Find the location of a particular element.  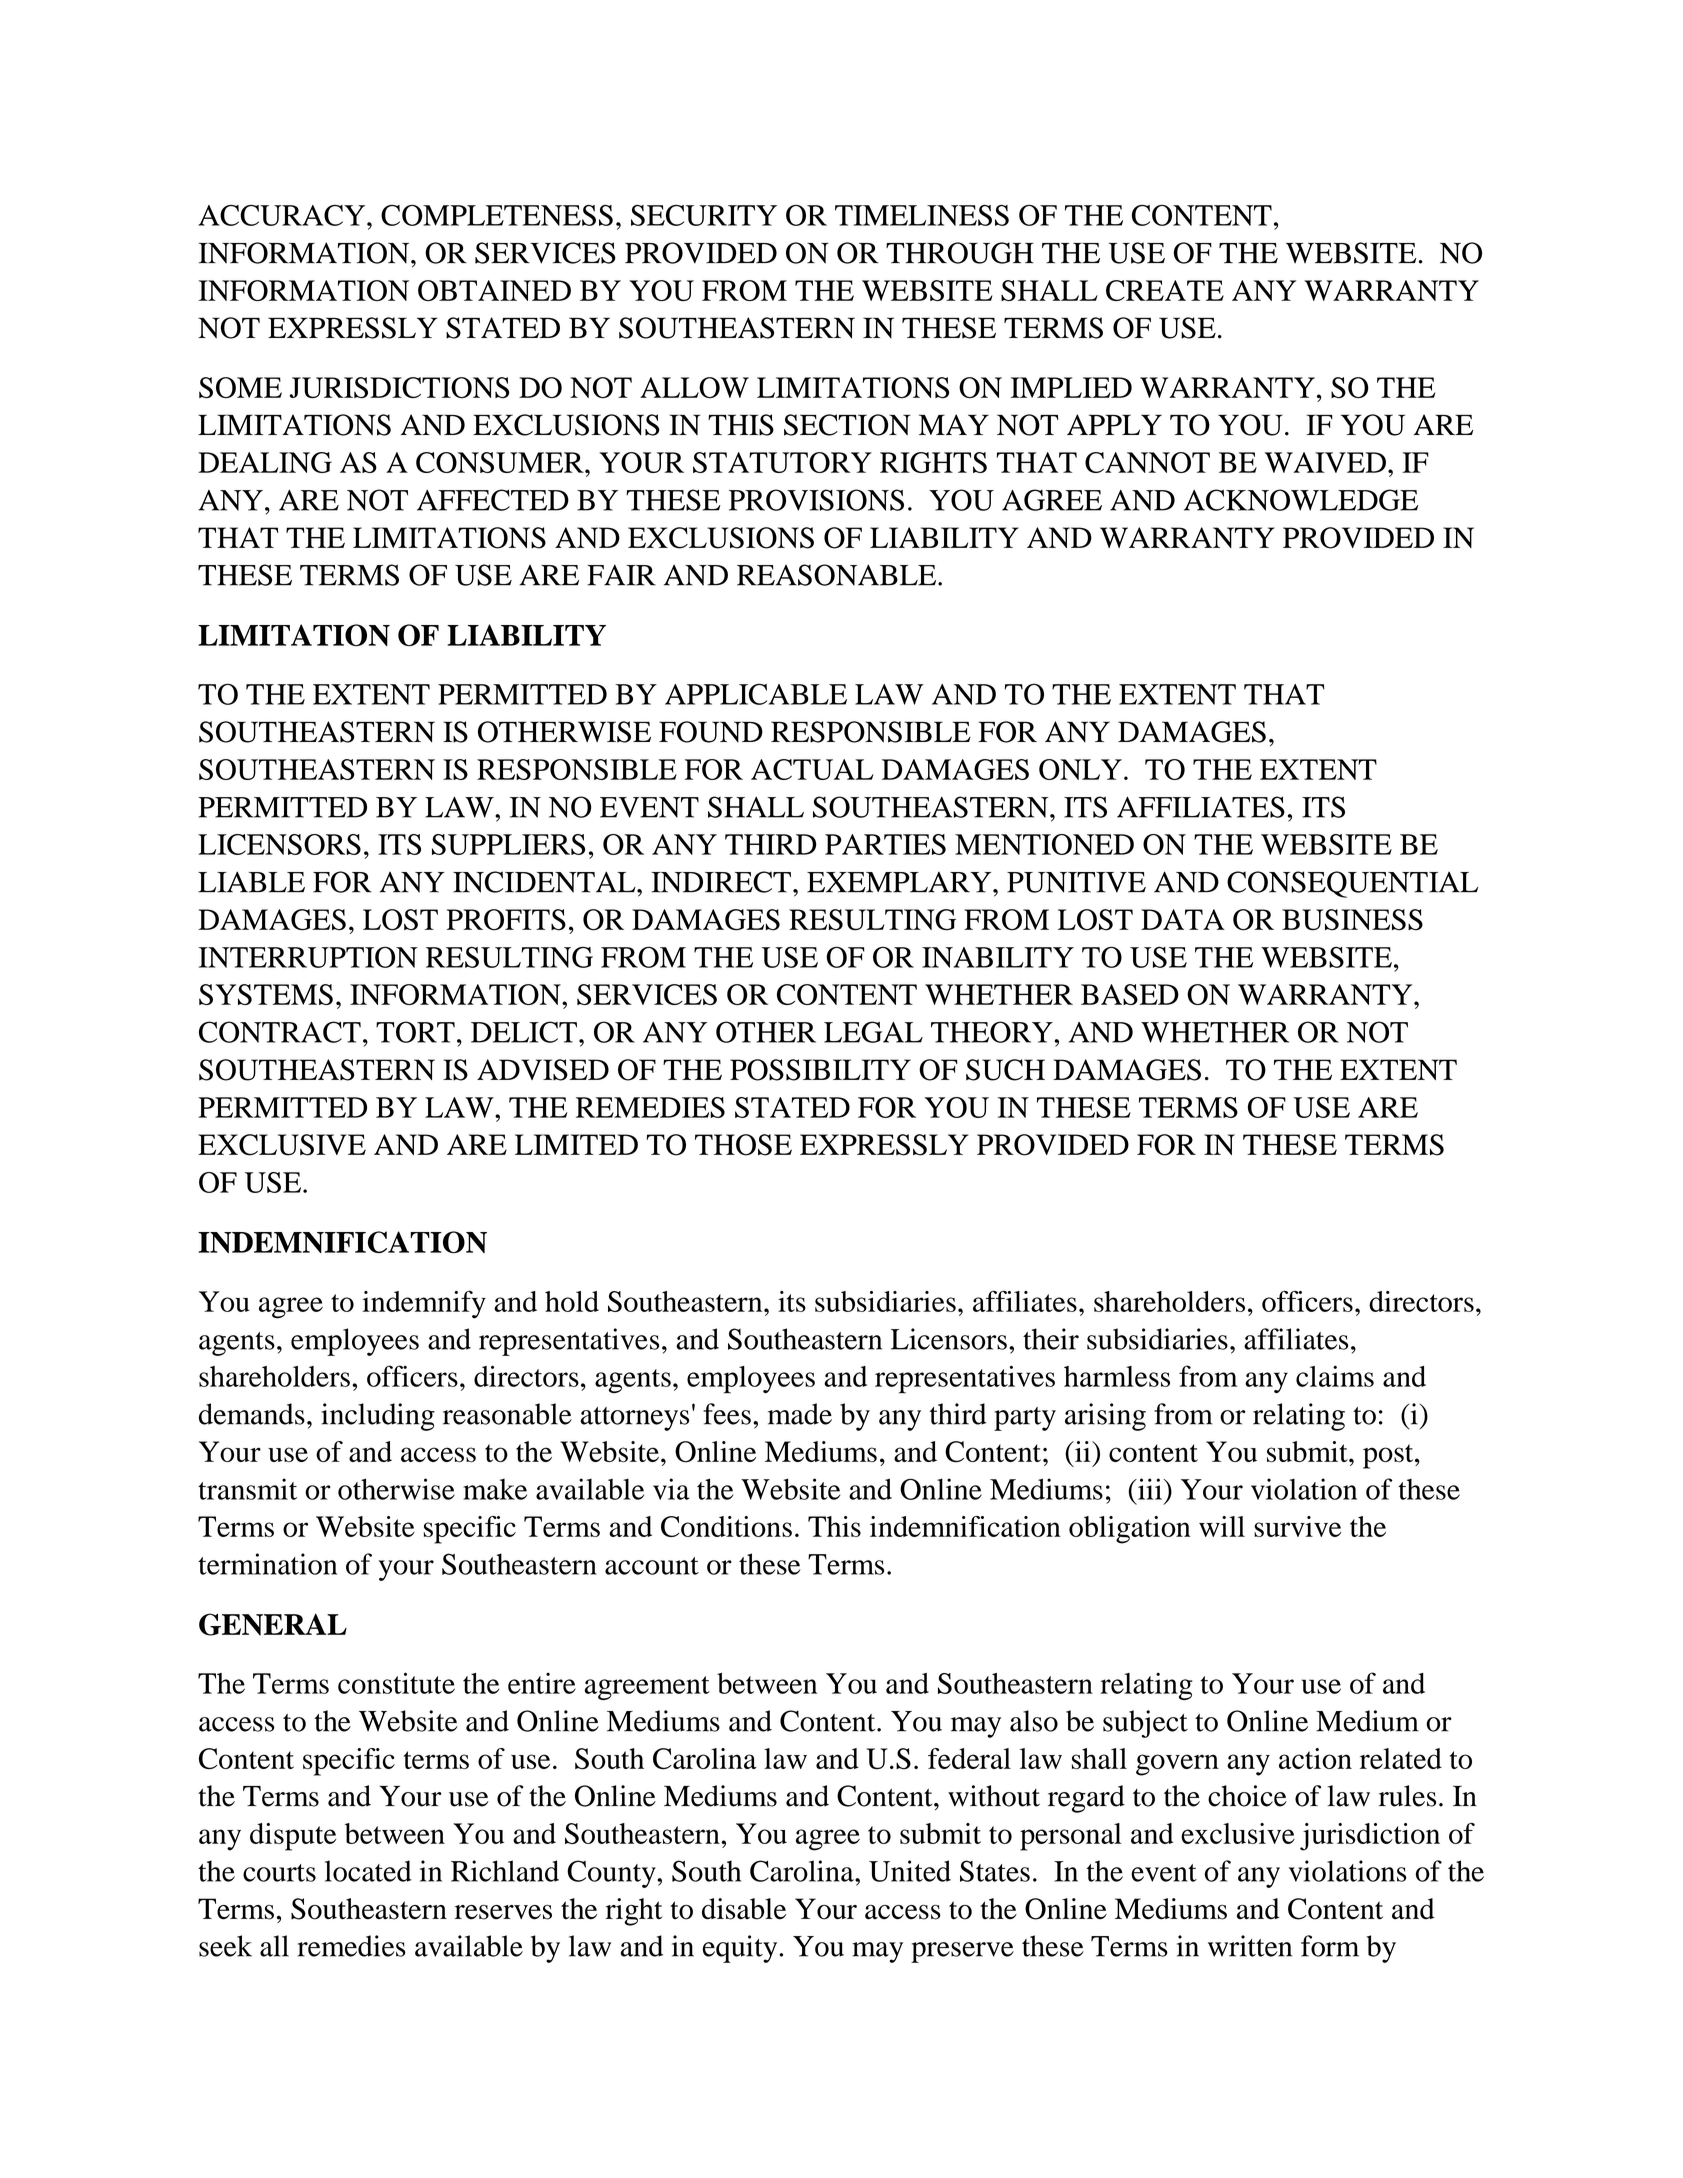

CREATE is located at coordinates (1165, 290).
